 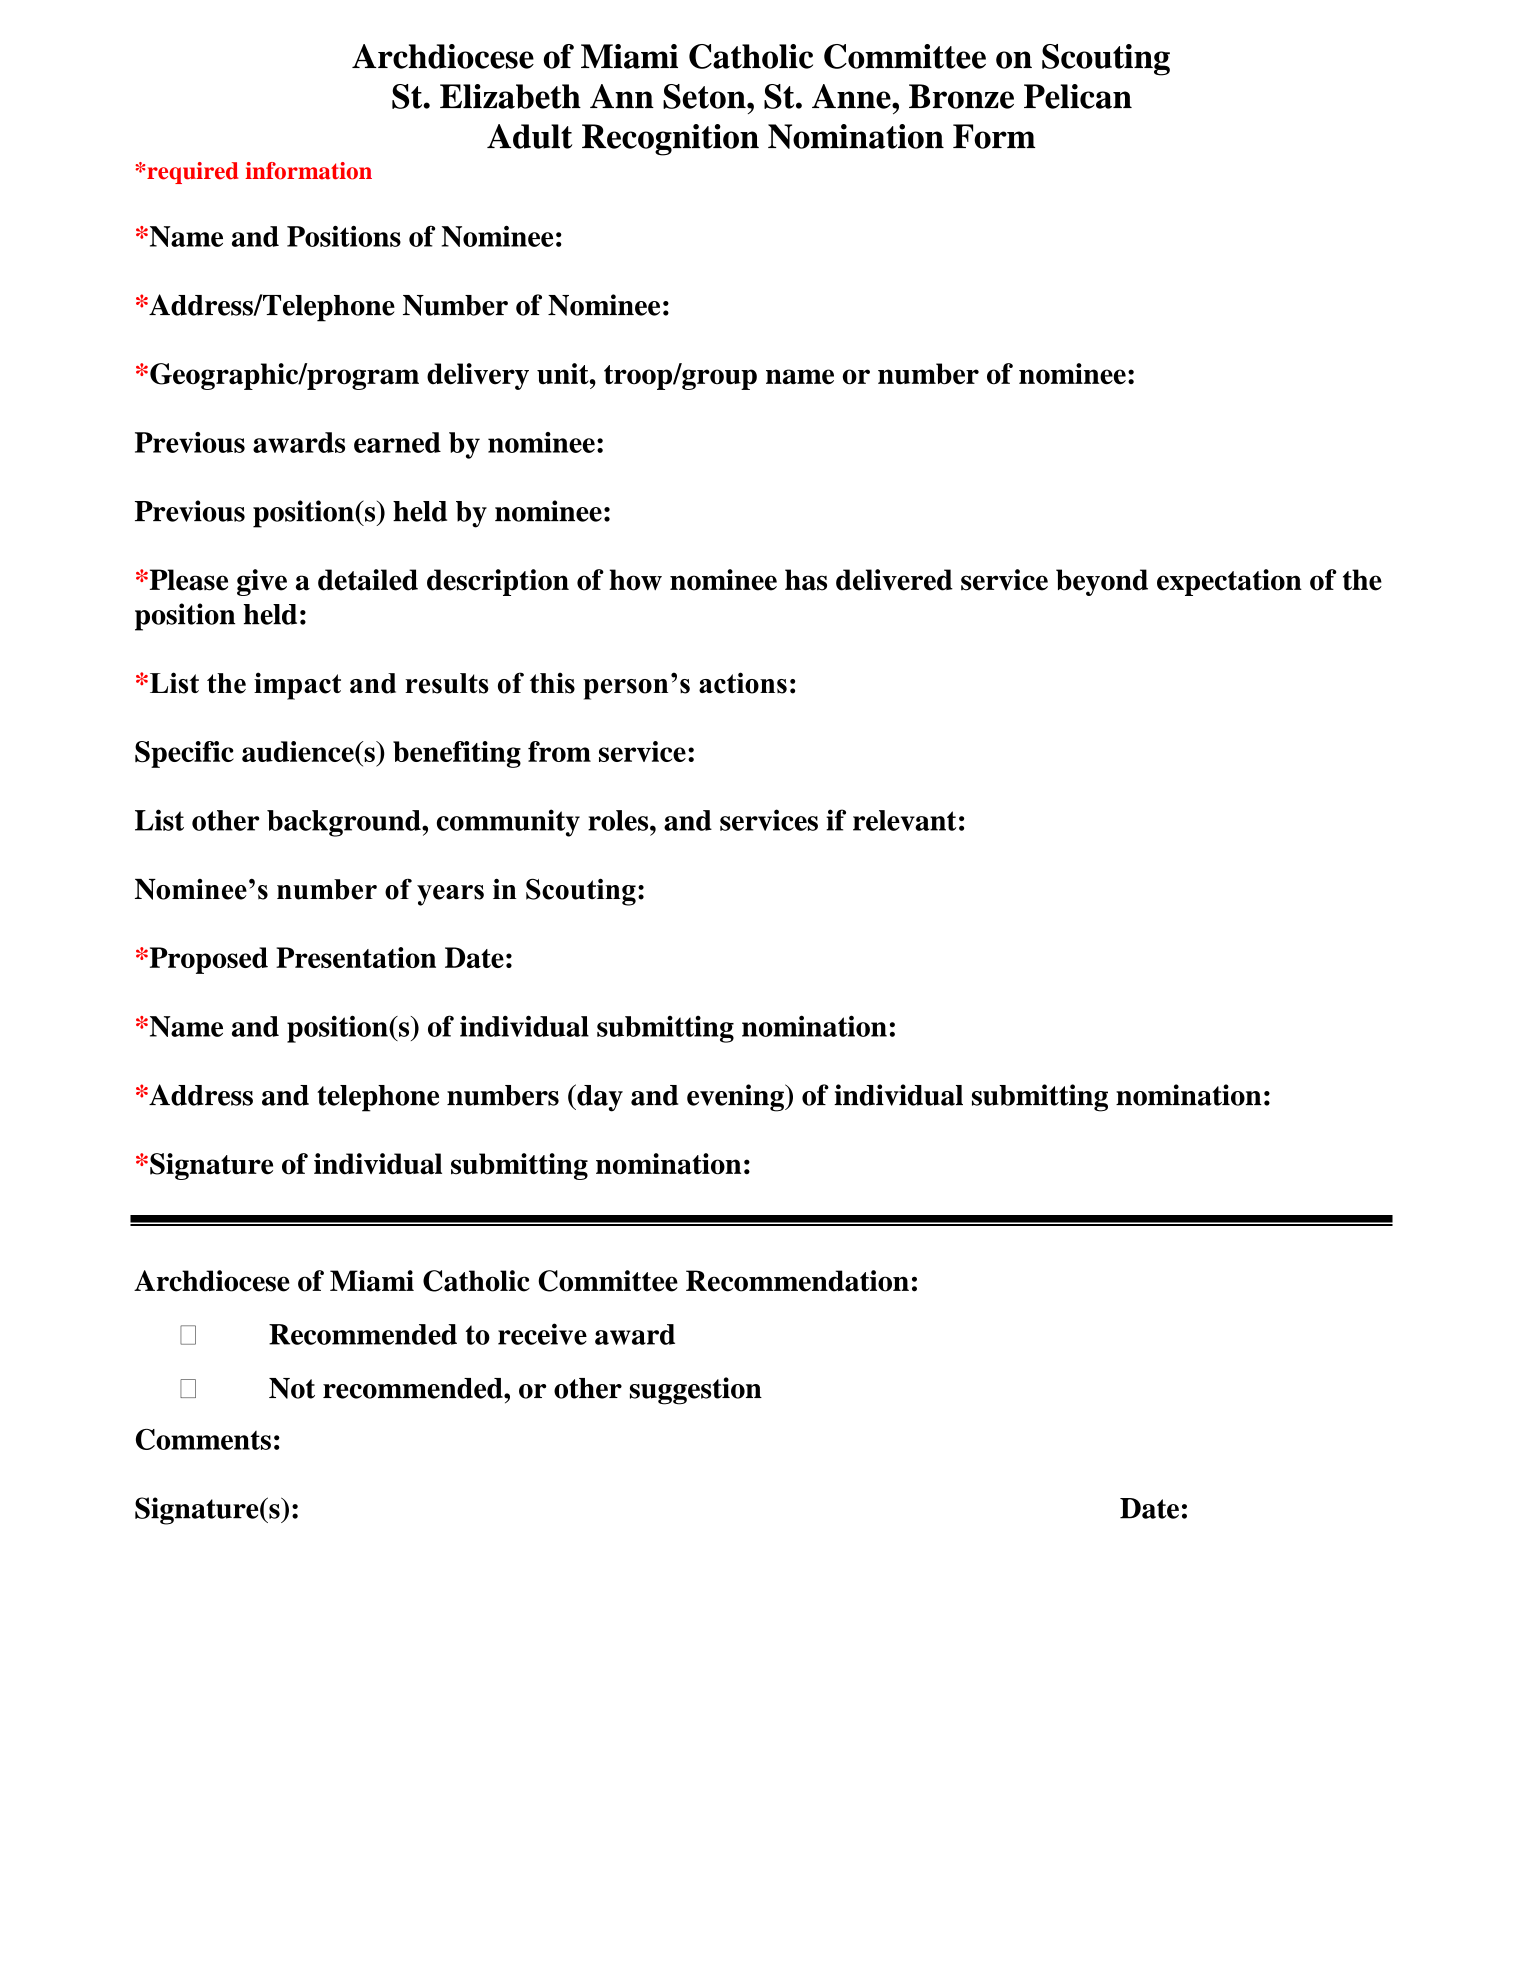 What do you see at coordinates (736, 1098) in the screenshot?
I see `evening` at bounding box center [736, 1098].
